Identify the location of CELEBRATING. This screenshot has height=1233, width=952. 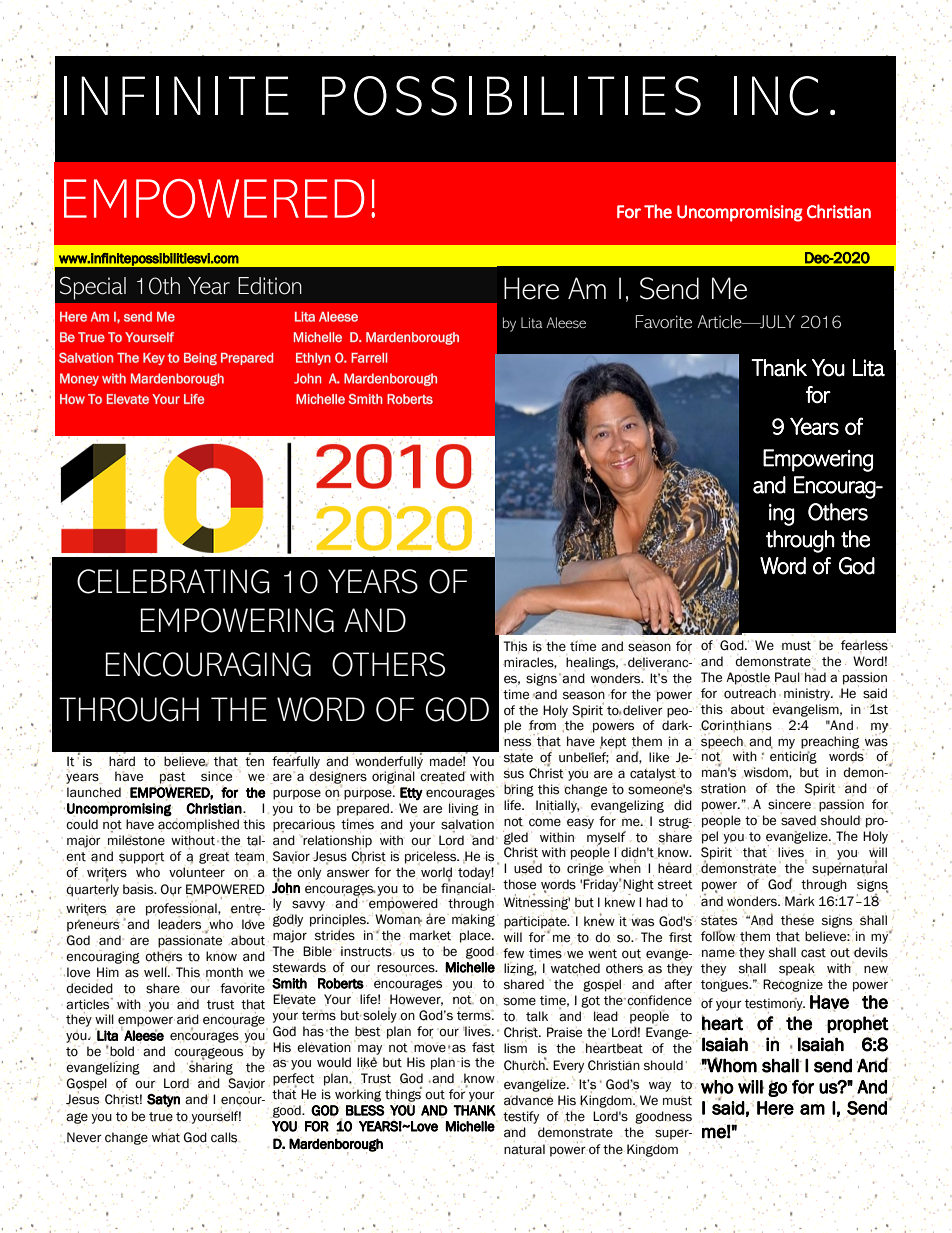
(173, 581).
